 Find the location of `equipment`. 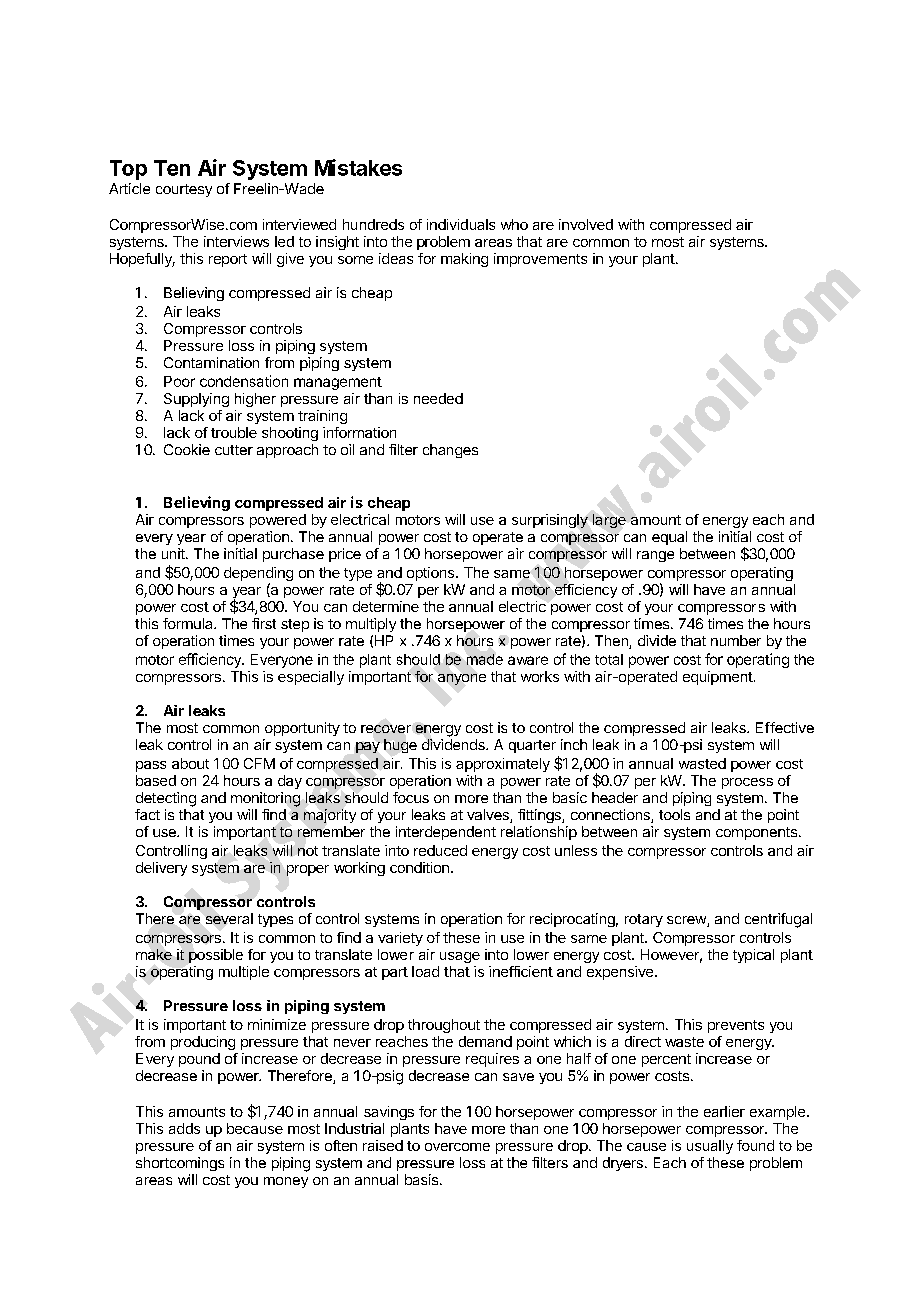

equipment is located at coordinates (718, 678).
